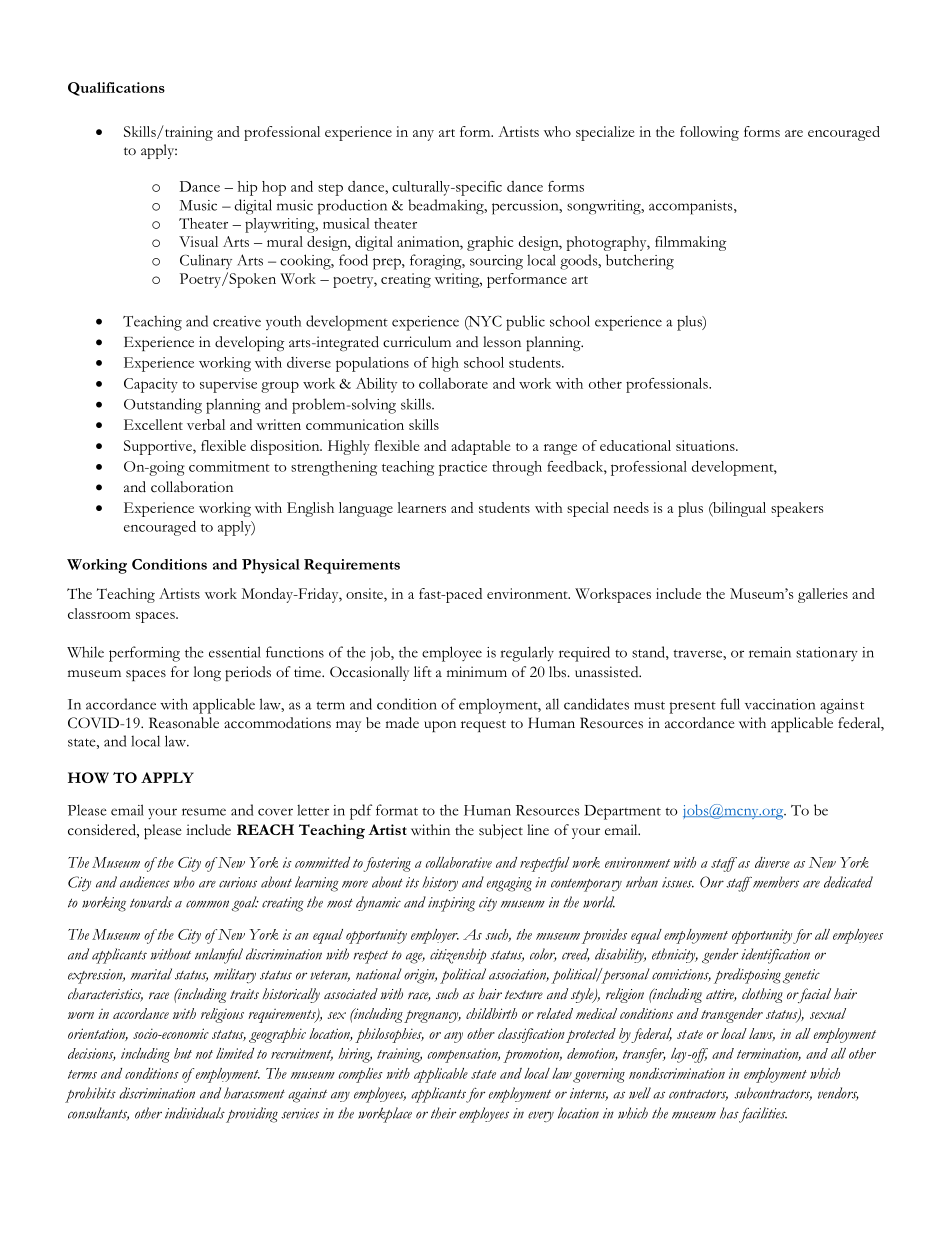  What do you see at coordinates (459, 862) in the screenshot?
I see `collaborative` at bounding box center [459, 862].
